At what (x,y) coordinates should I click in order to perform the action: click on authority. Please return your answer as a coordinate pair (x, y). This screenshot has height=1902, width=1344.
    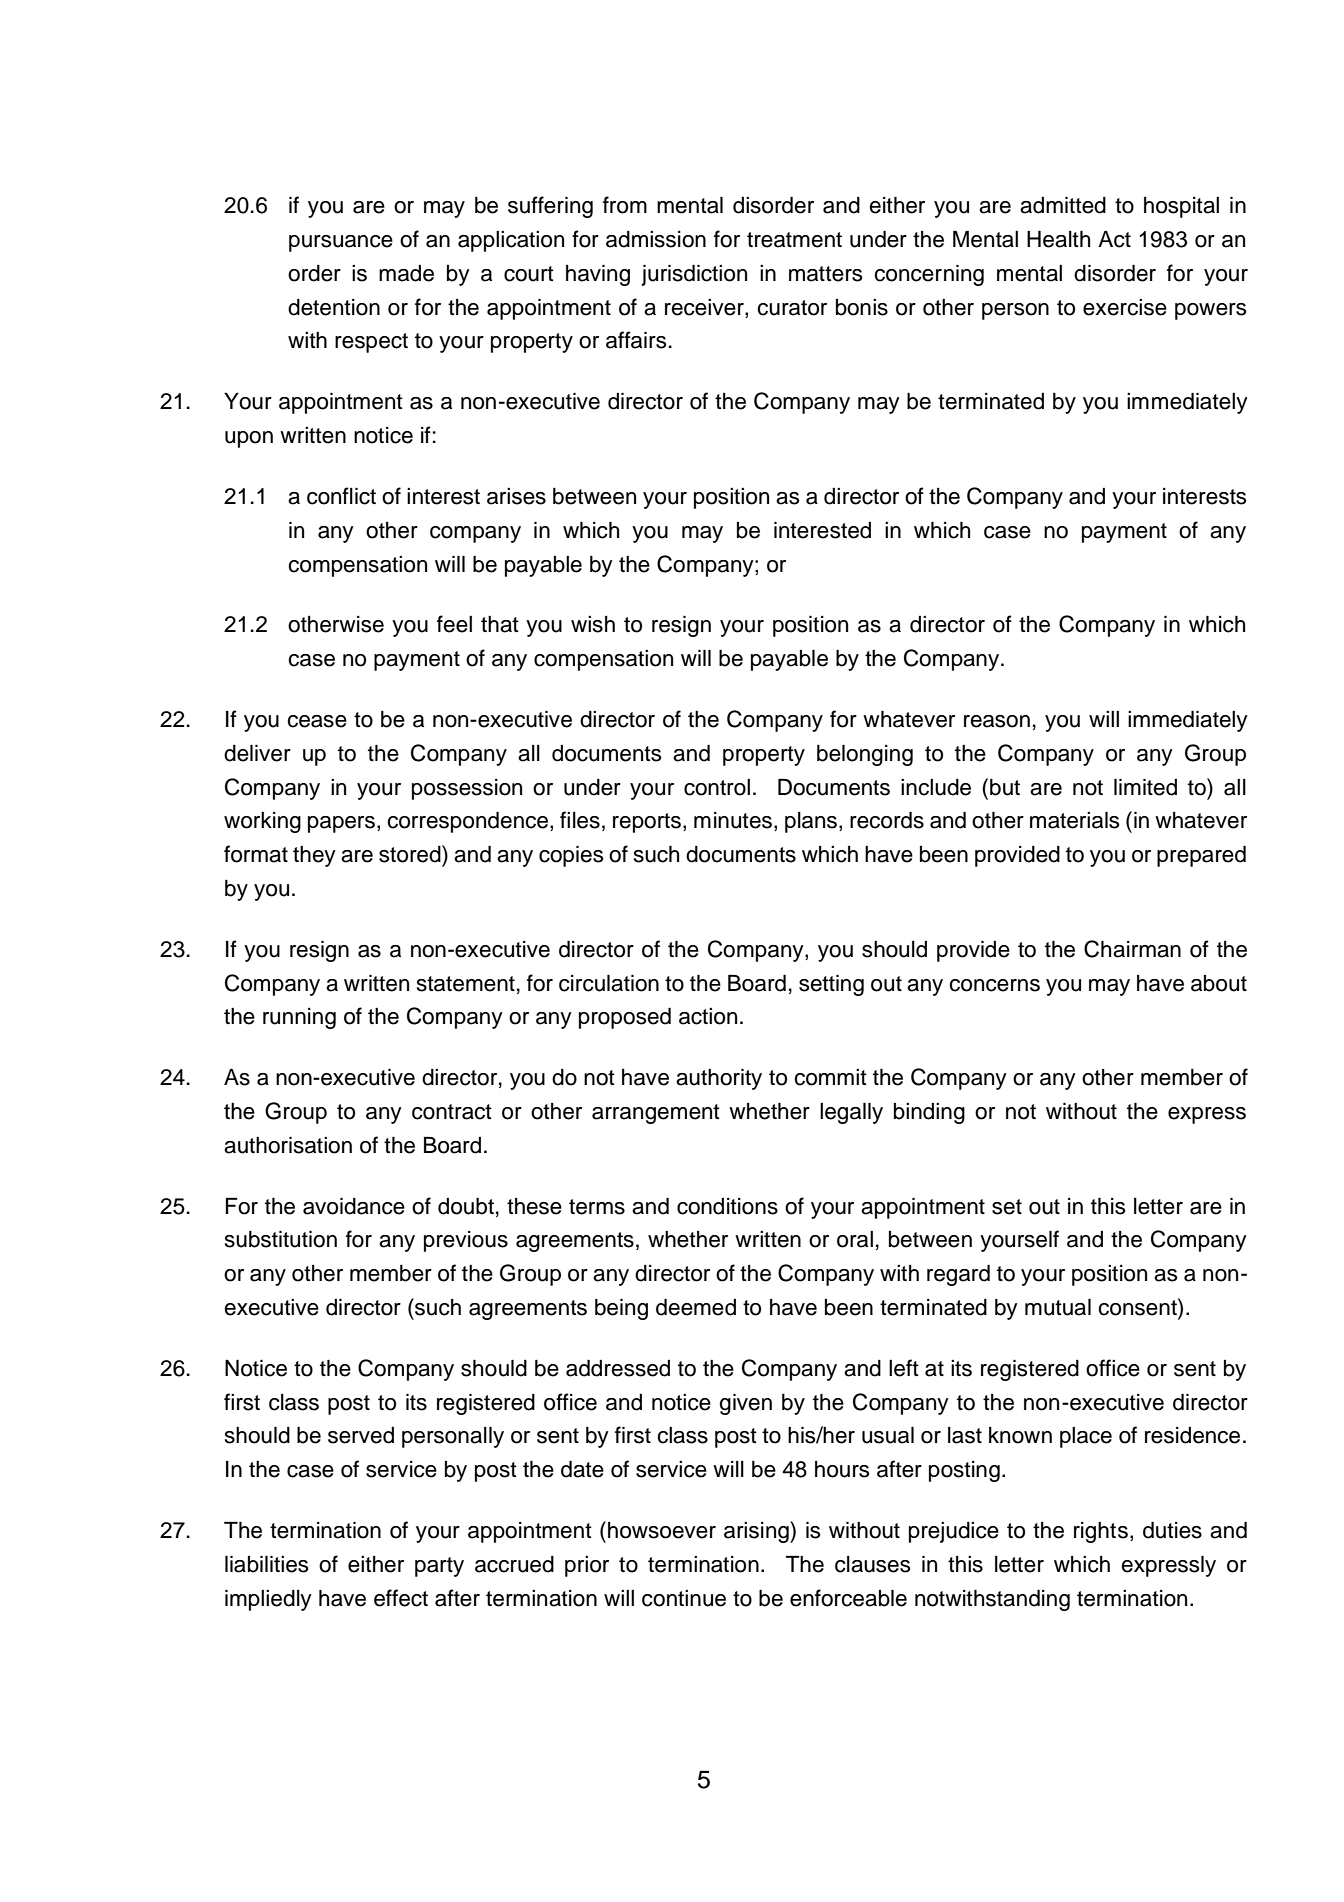
    Looking at the image, I should click on (719, 1079).
